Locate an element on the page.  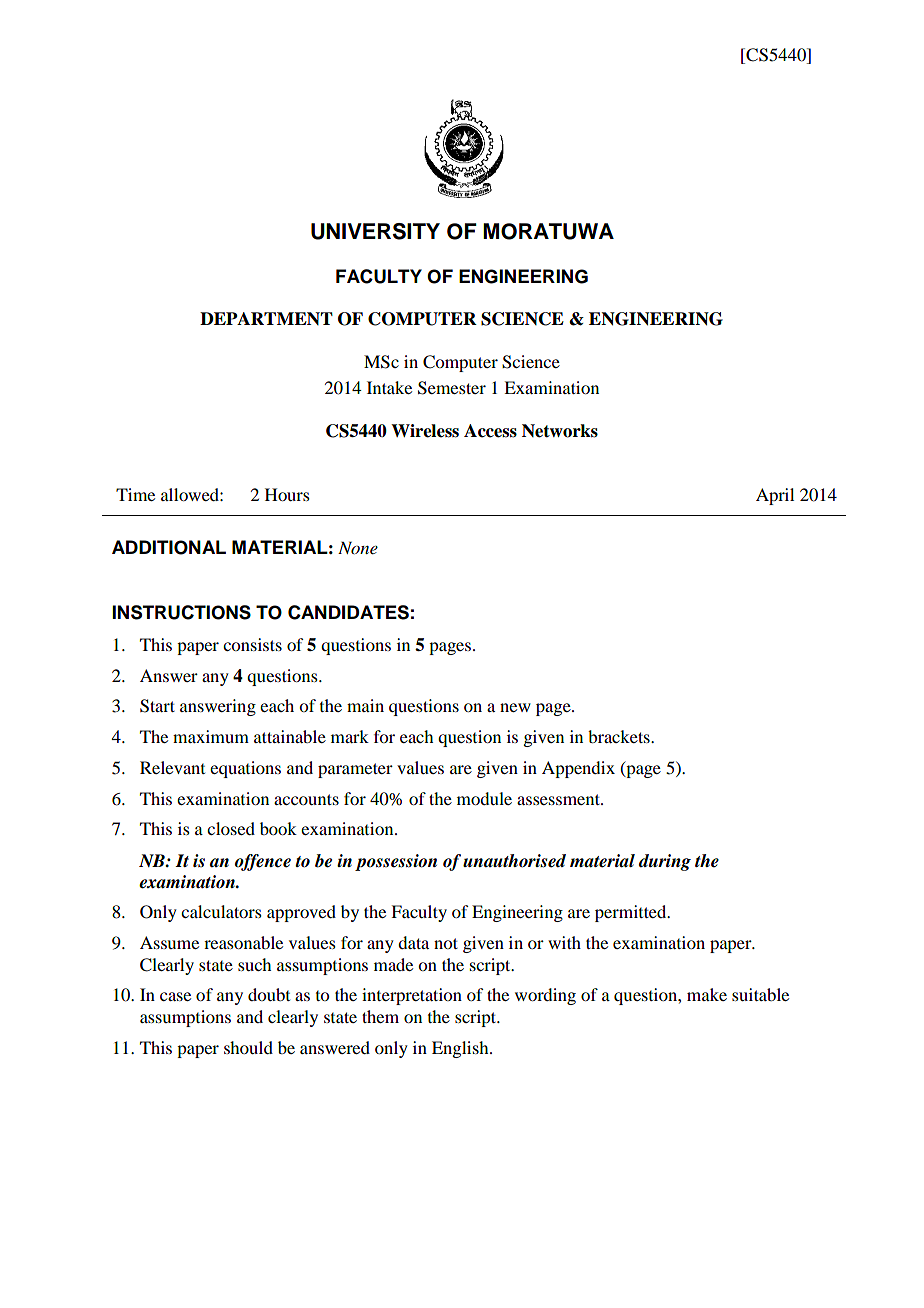
DEPARTMENT is located at coordinates (266, 318).
